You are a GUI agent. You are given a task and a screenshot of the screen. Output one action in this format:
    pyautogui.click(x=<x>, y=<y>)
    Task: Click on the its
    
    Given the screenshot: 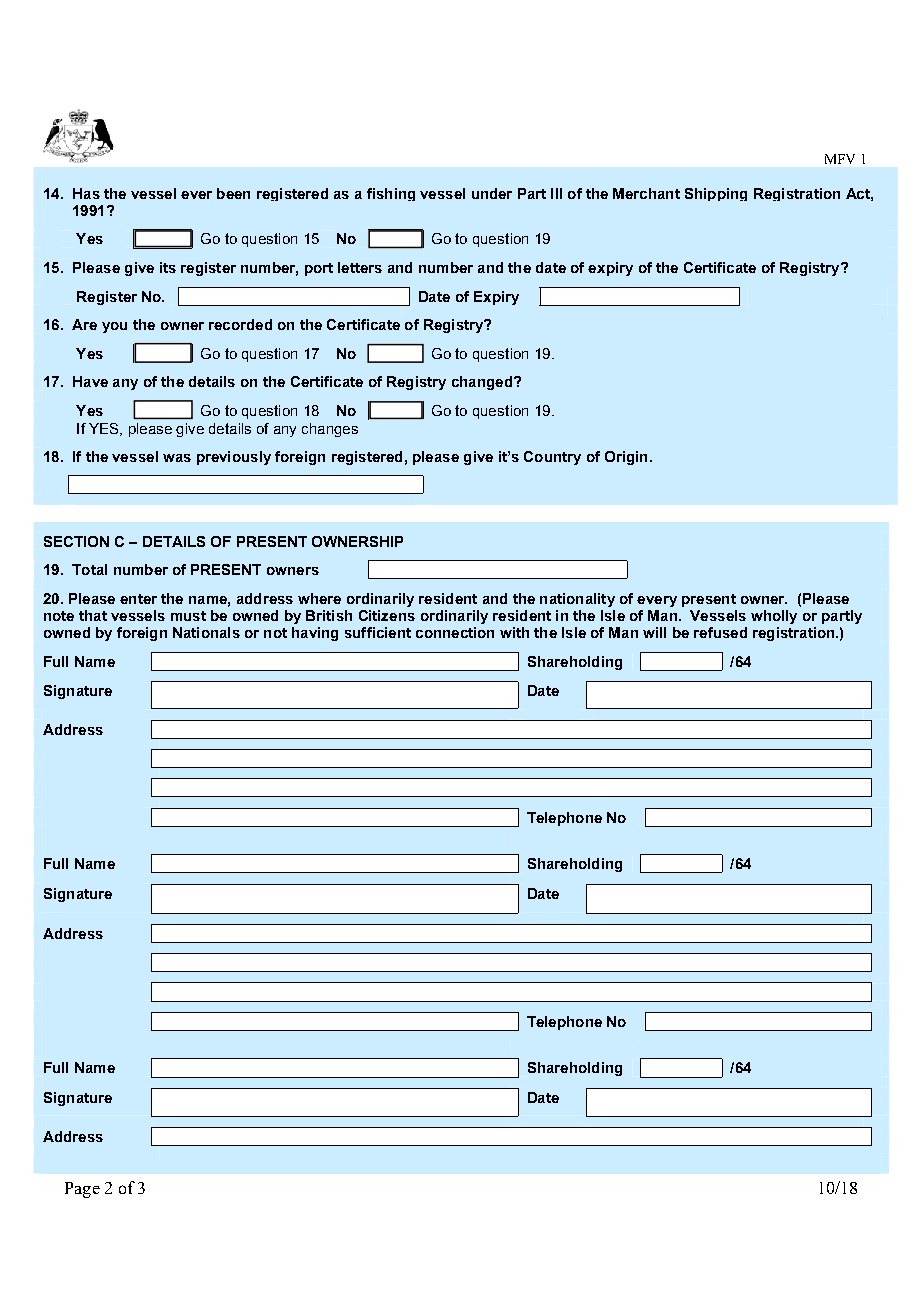 What is the action you would take?
    pyautogui.click(x=168, y=267)
